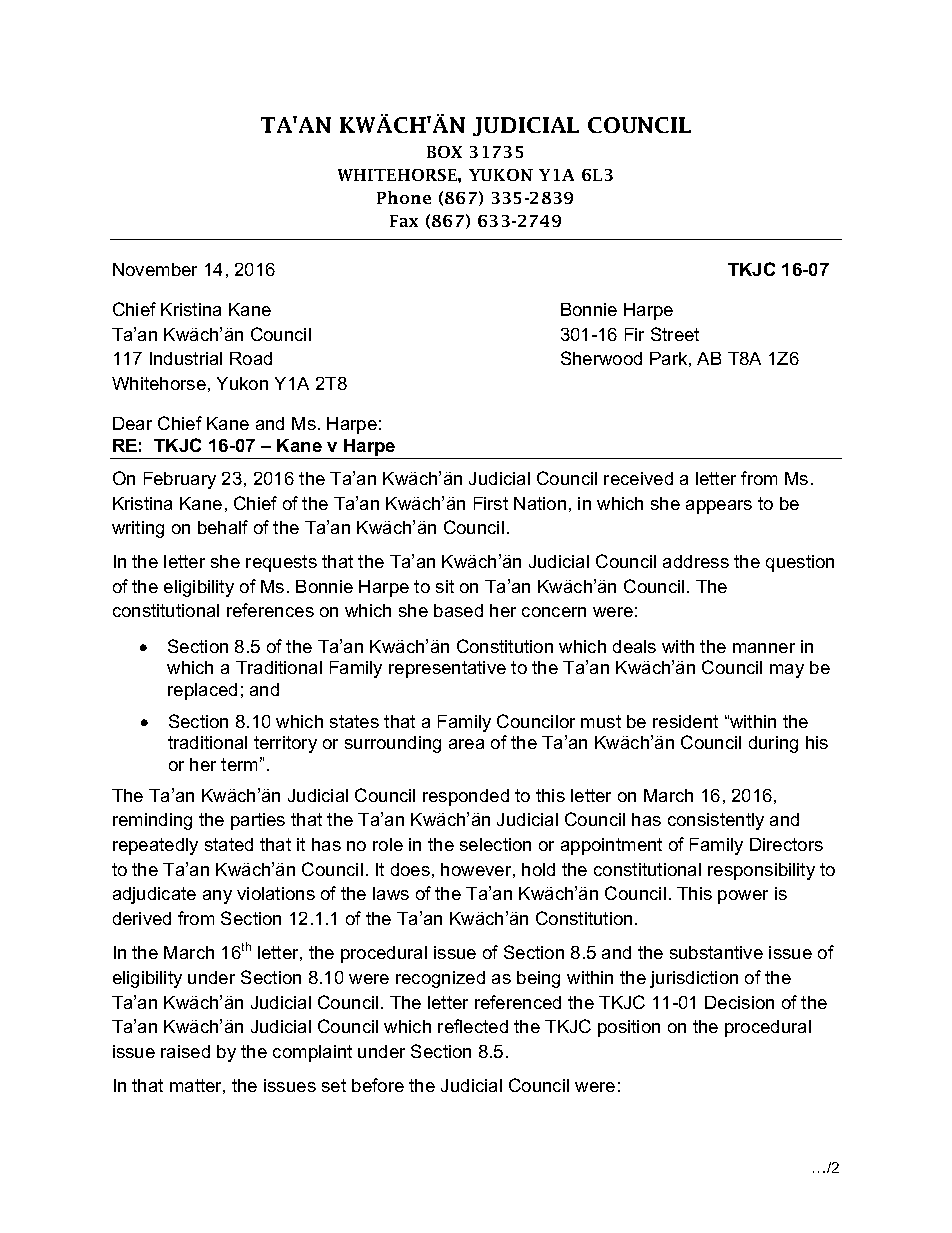 The height and width of the screenshot is (1233, 952). What do you see at coordinates (675, 334) in the screenshot?
I see `Street` at bounding box center [675, 334].
